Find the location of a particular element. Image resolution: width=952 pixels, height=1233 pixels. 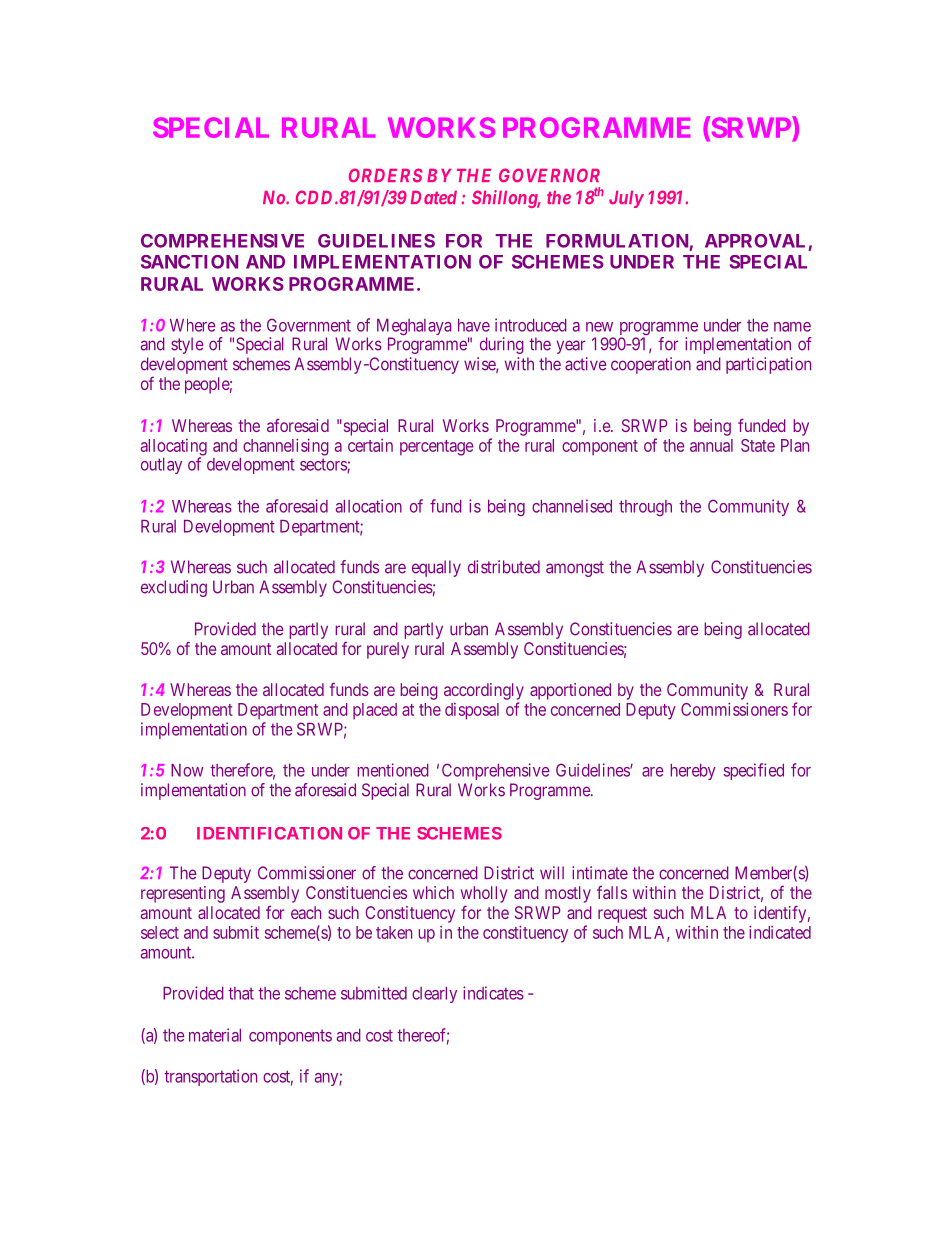

APPROVAL is located at coordinates (755, 241).
